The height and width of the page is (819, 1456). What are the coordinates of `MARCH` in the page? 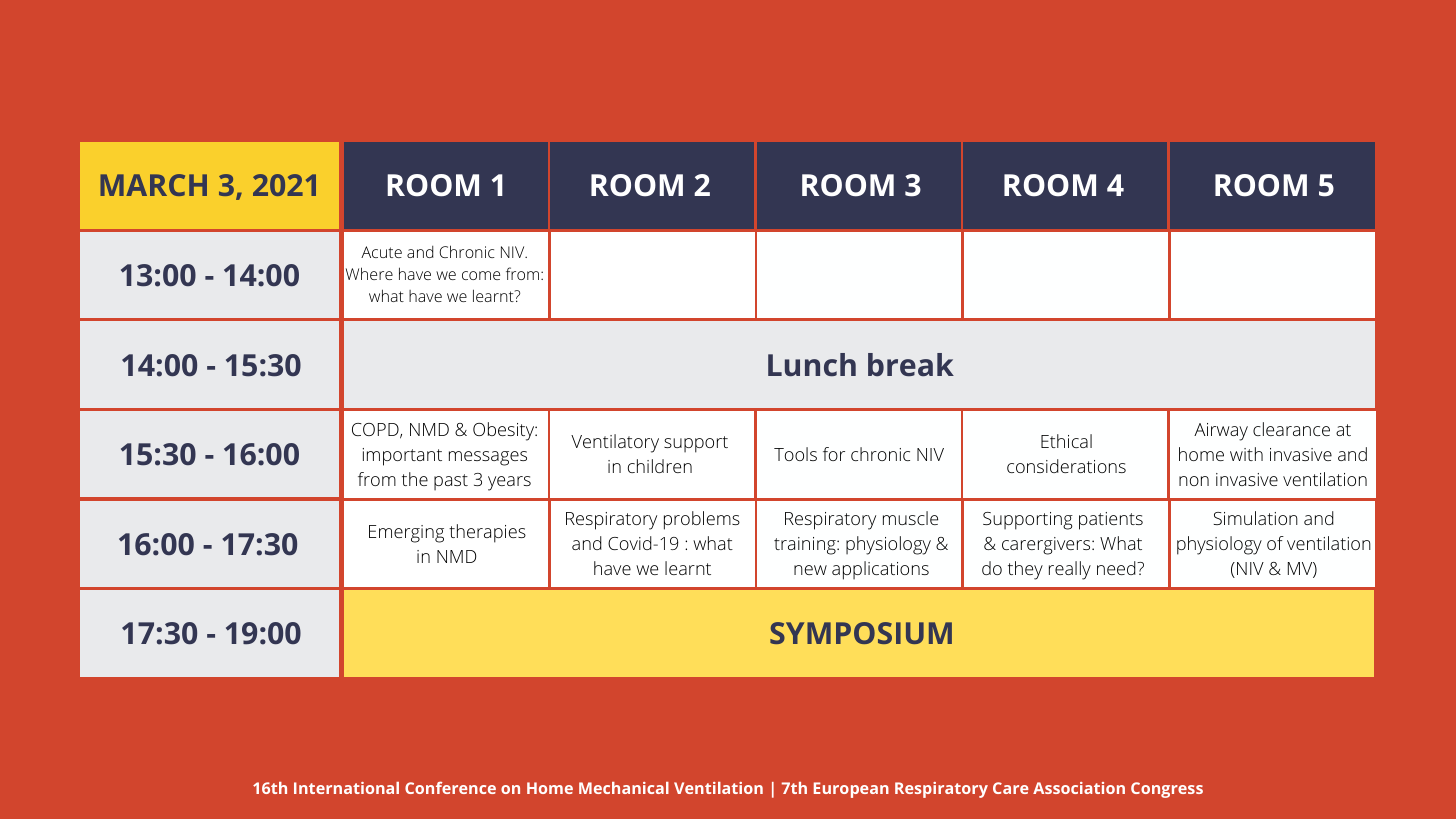 It's located at (153, 185).
